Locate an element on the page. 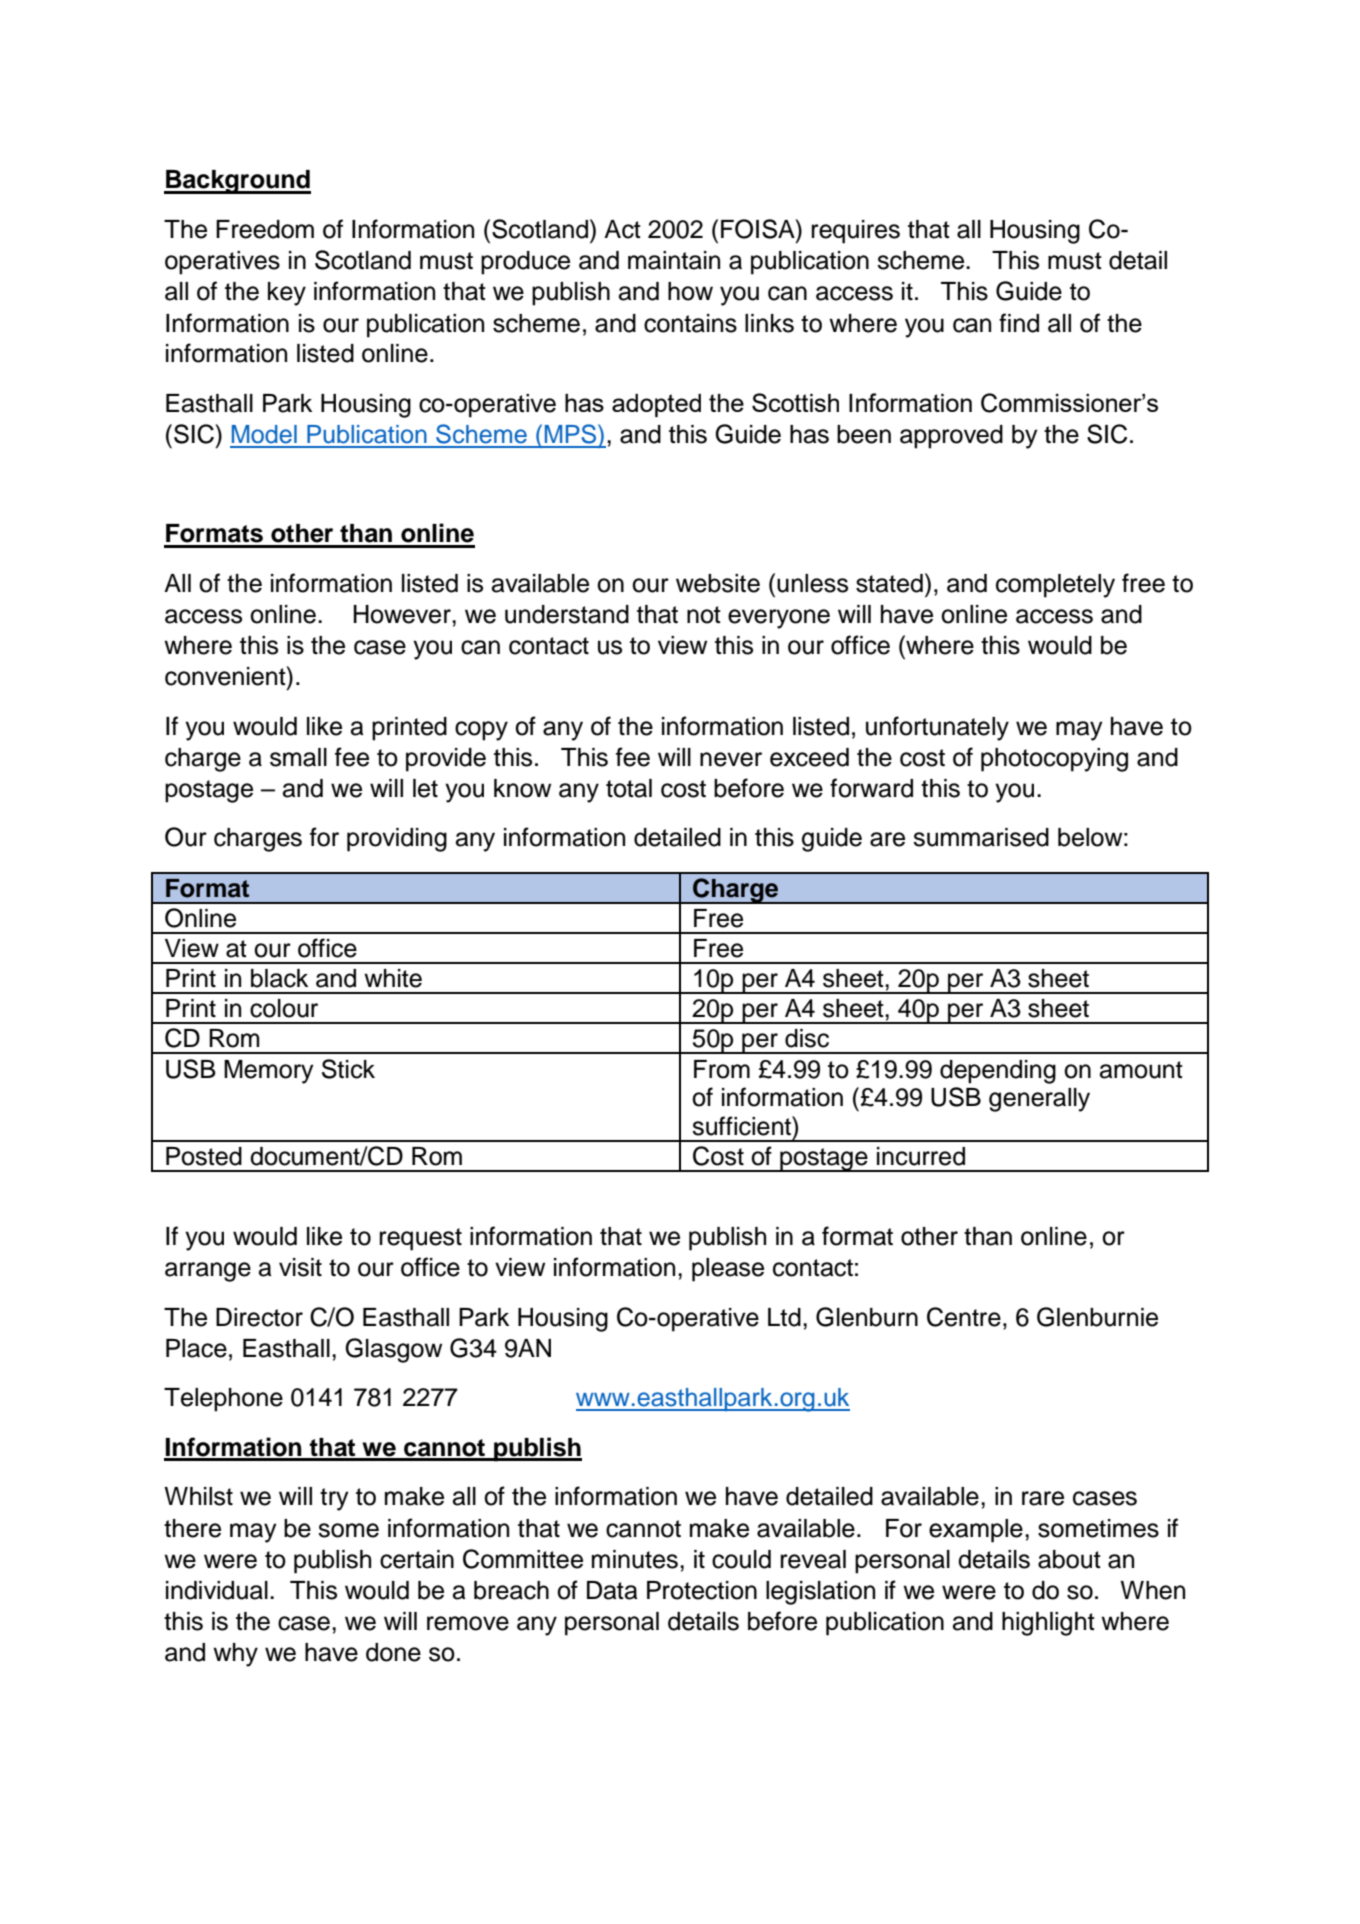 This image has height=1924, width=1360. From is located at coordinates (722, 1069).
